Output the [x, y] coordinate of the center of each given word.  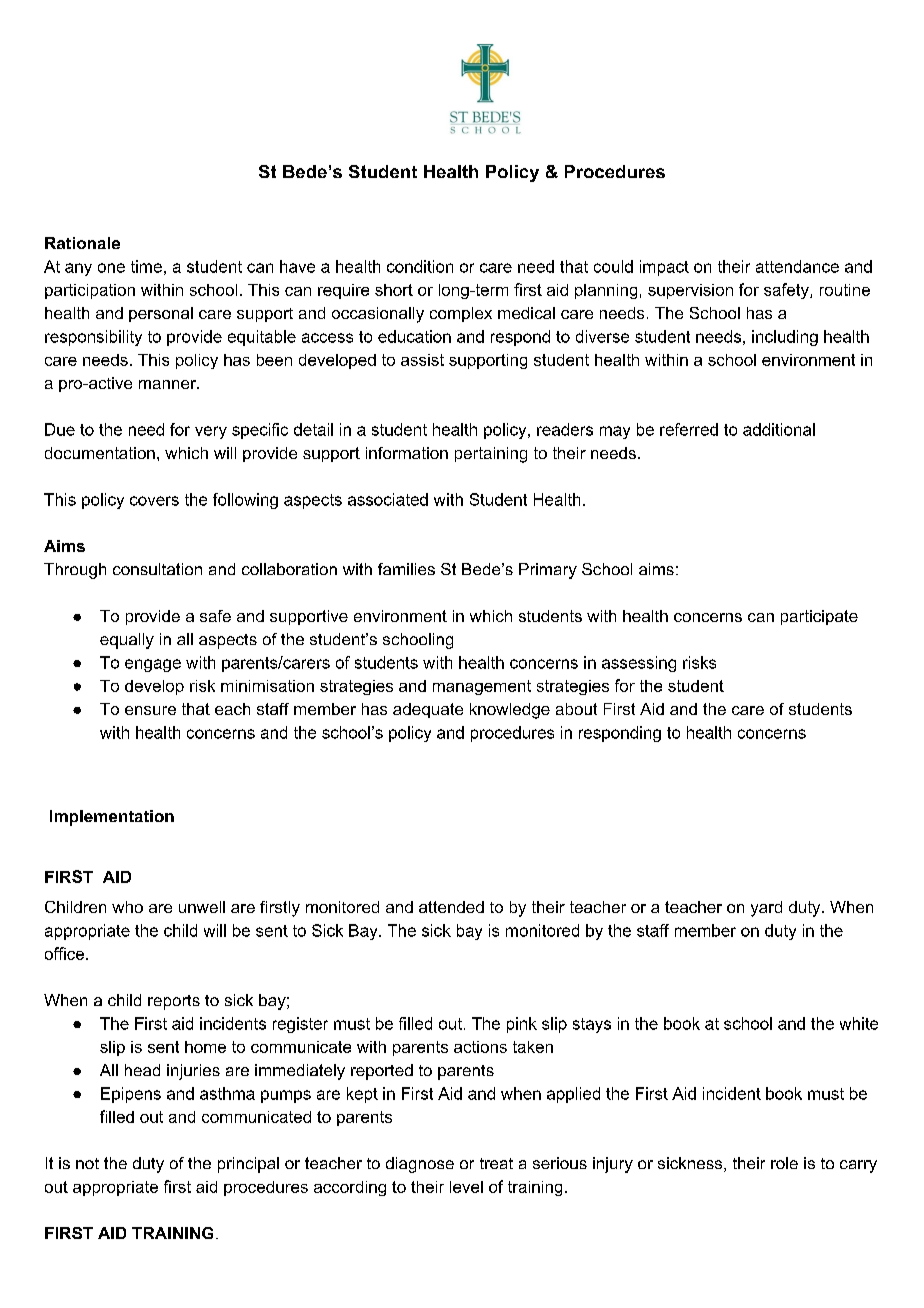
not [87, 1163]
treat [496, 1163]
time [146, 266]
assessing [639, 664]
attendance [797, 266]
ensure [150, 710]
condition [420, 266]
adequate [428, 710]
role [784, 1163]
